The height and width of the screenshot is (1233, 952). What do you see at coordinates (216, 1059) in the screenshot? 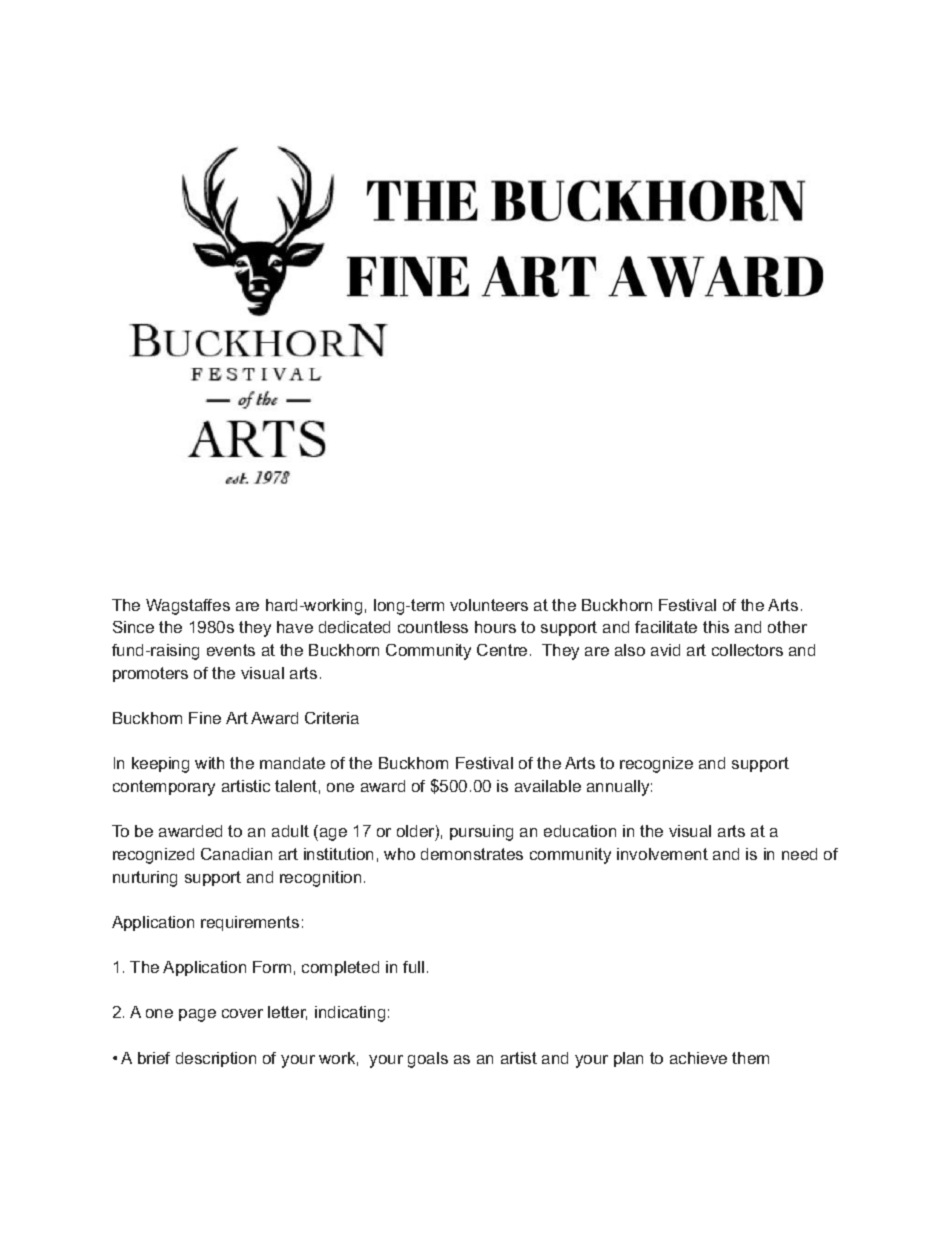
I see `description` at bounding box center [216, 1059].
